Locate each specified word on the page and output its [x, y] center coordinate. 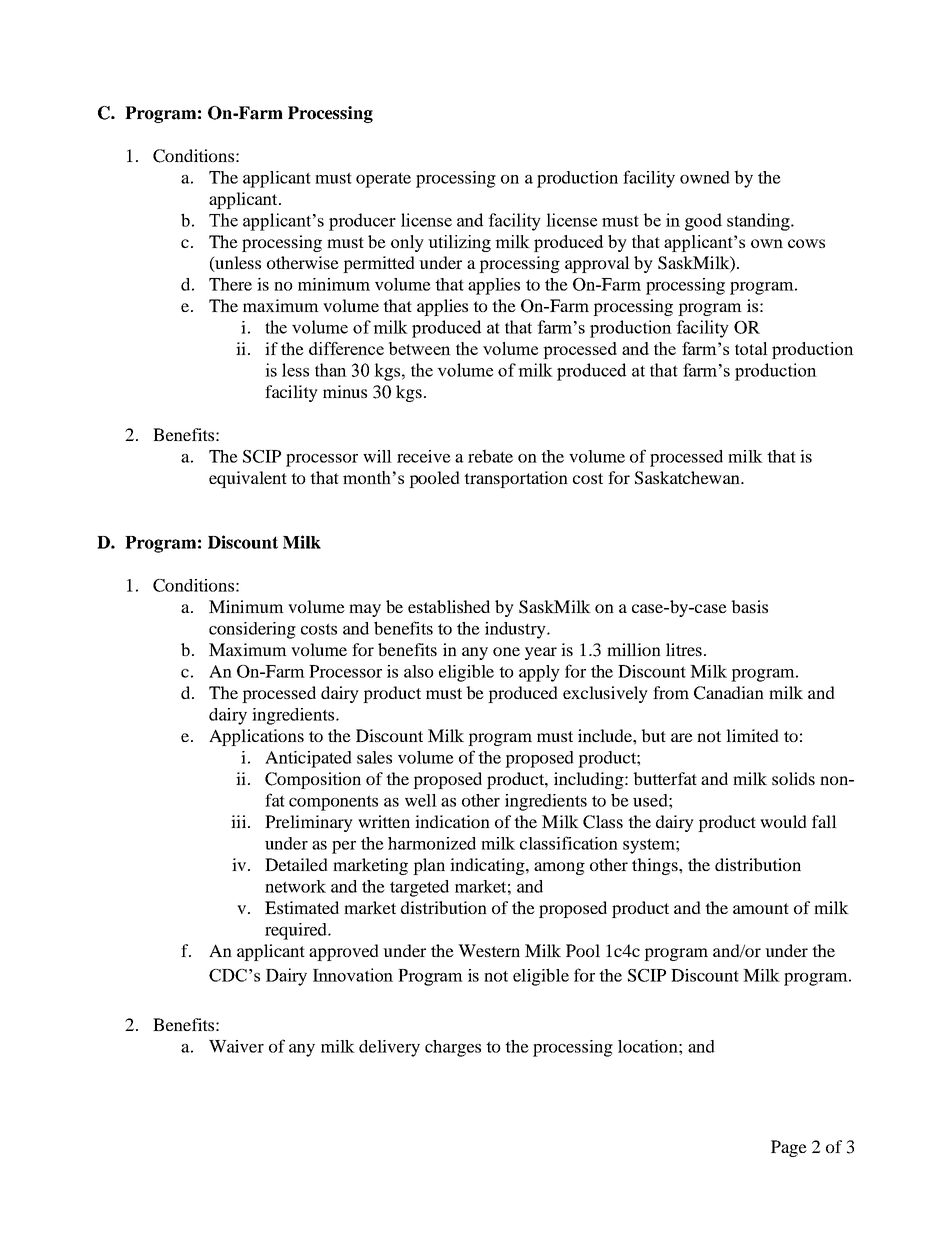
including [590, 780]
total [751, 348]
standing [759, 222]
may [365, 610]
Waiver [236, 1046]
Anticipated [308, 759]
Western [489, 950]
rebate [490, 456]
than [331, 370]
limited [752, 735]
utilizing [459, 243]
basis [749, 606]
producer [362, 222]
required [297, 931]
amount [761, 908]
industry [516, 630]
